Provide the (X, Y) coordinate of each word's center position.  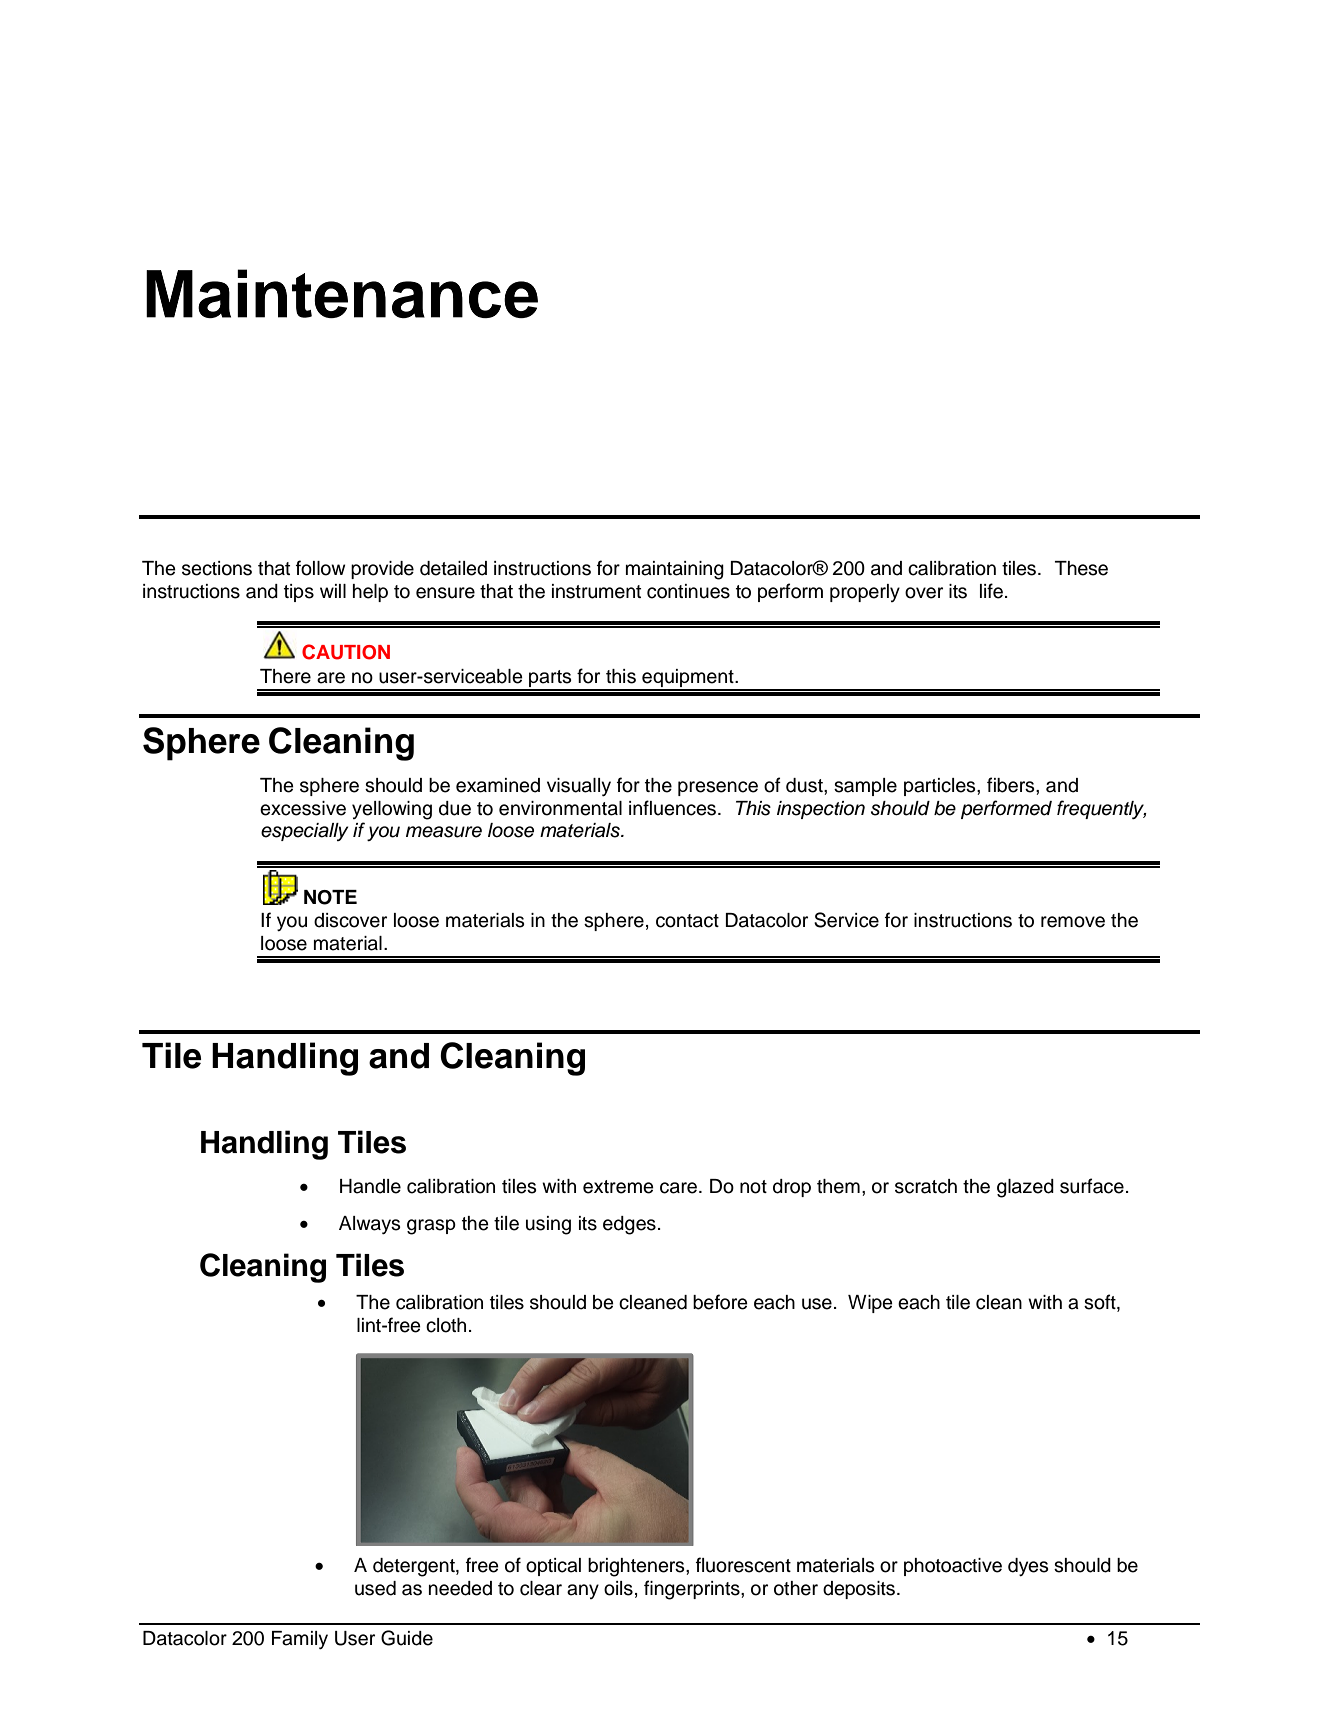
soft (1101, 1303)
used (375, 1588)
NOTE (330, 897)
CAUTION (346, 652)
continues (688, 591)
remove (1073, 922)
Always (370, 1225)
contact (687, 921)
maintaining (675, 570)
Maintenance (342, 293)
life (991, 591)
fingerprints (693, 1590)
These (1081, 568)
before (720, 1302)
